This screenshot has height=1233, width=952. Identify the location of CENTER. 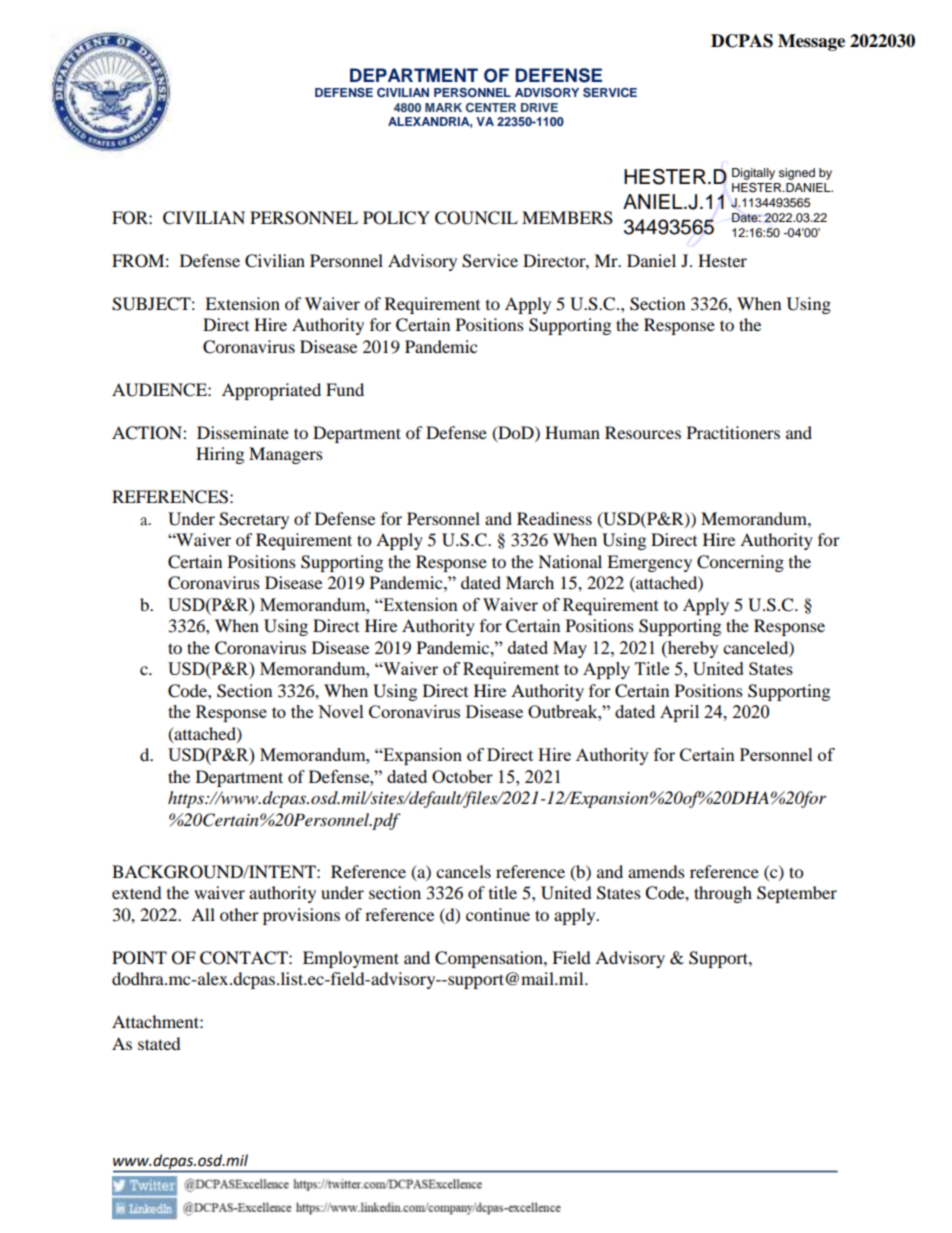
(491, 107).
